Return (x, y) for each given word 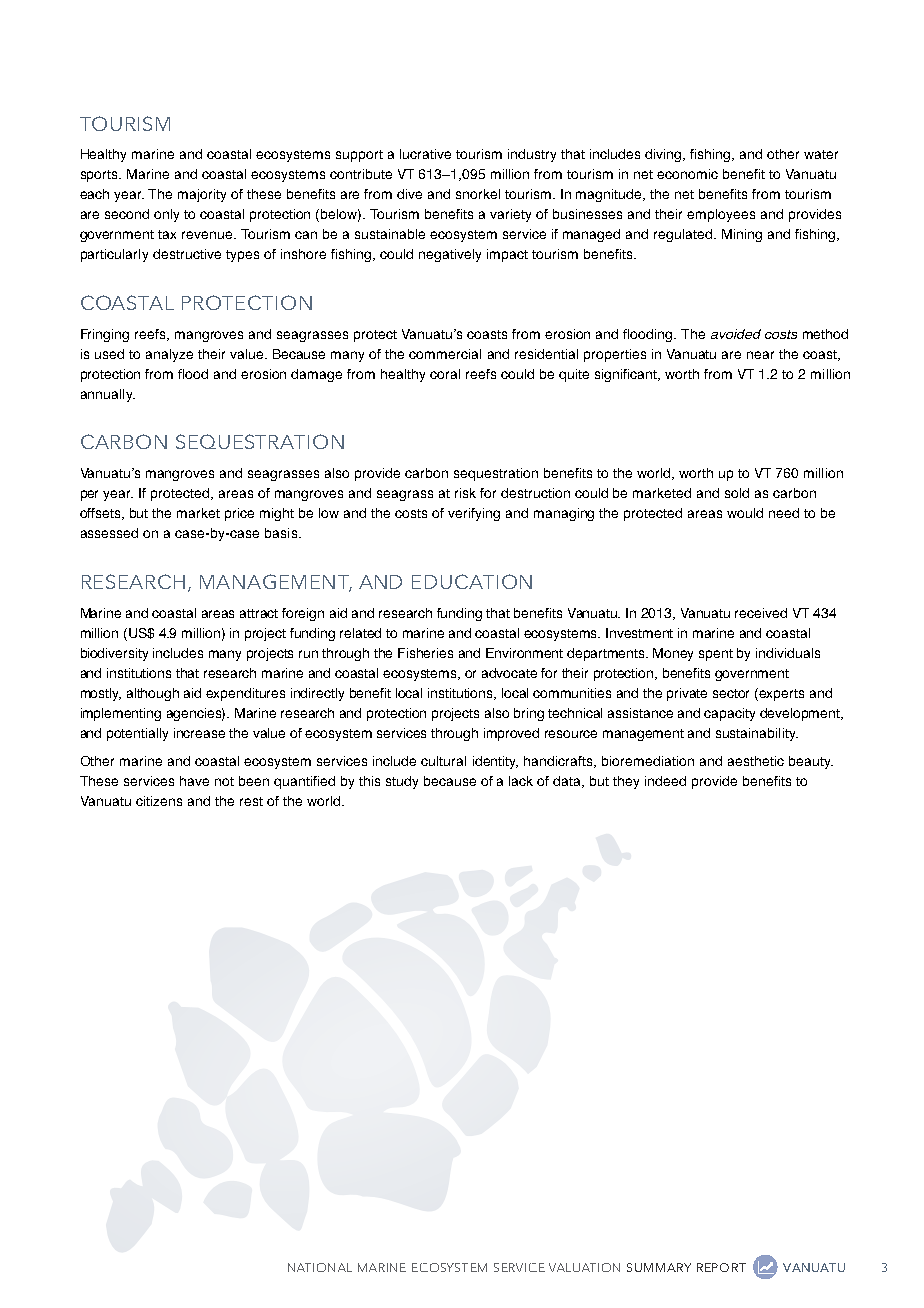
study (402, 782)
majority (202, 195)
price (239, 514)
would (745, 513)
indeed (665, 781)
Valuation (584, 1267)
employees (721, 215)
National (320, 1267)
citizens (159, 801)
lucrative (425, 154)
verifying (474, 514)
